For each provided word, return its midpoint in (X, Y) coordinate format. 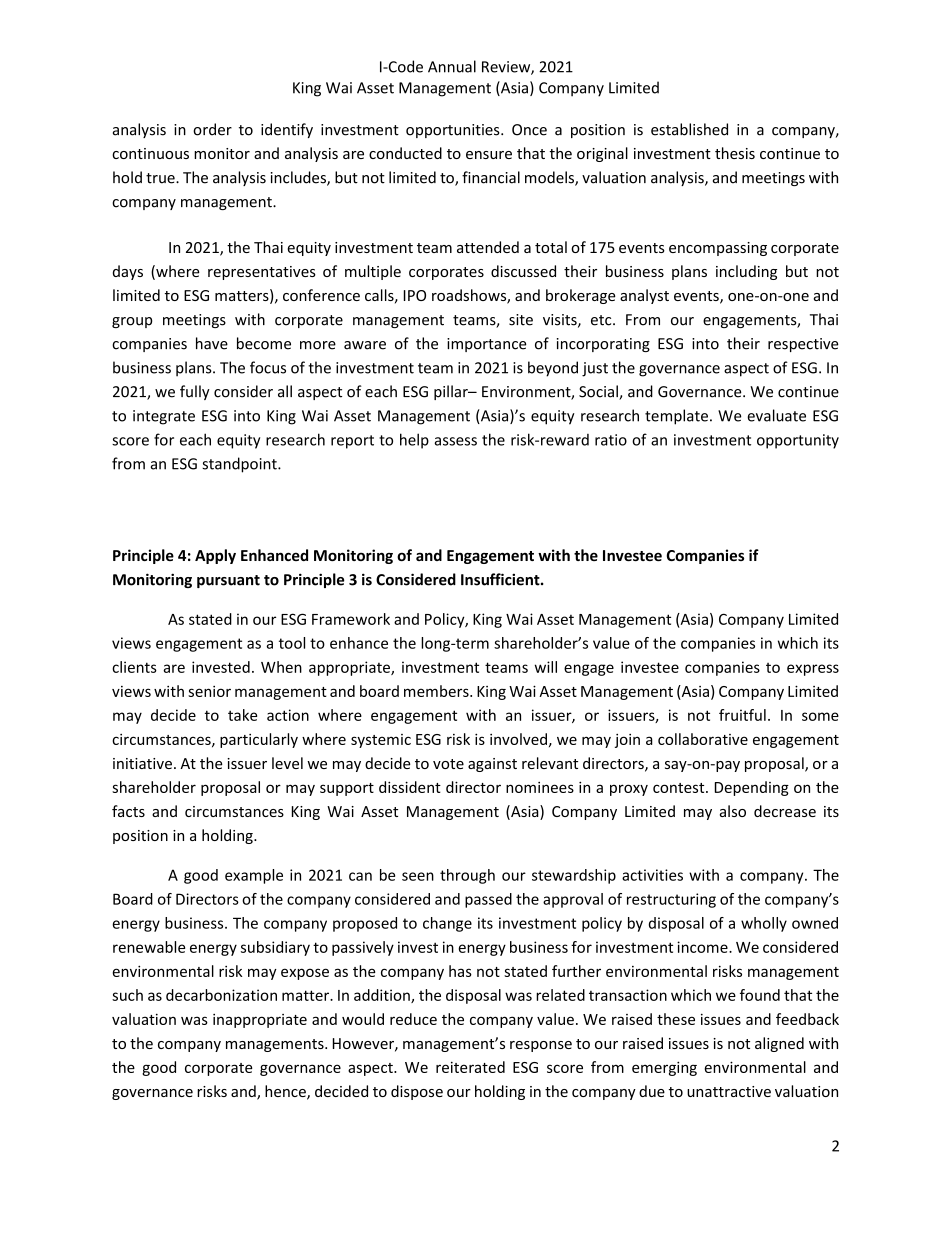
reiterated (470, 1067)
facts (128, 811)
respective (803, 345)
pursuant (228, 581)
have (212, 343)
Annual (452, 66)
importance (487, 345)
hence (286, 1092)
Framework (351, 619)
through (467, 876)
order (212, 129)
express (813, 670)
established (689, 129)
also (733, 811)
